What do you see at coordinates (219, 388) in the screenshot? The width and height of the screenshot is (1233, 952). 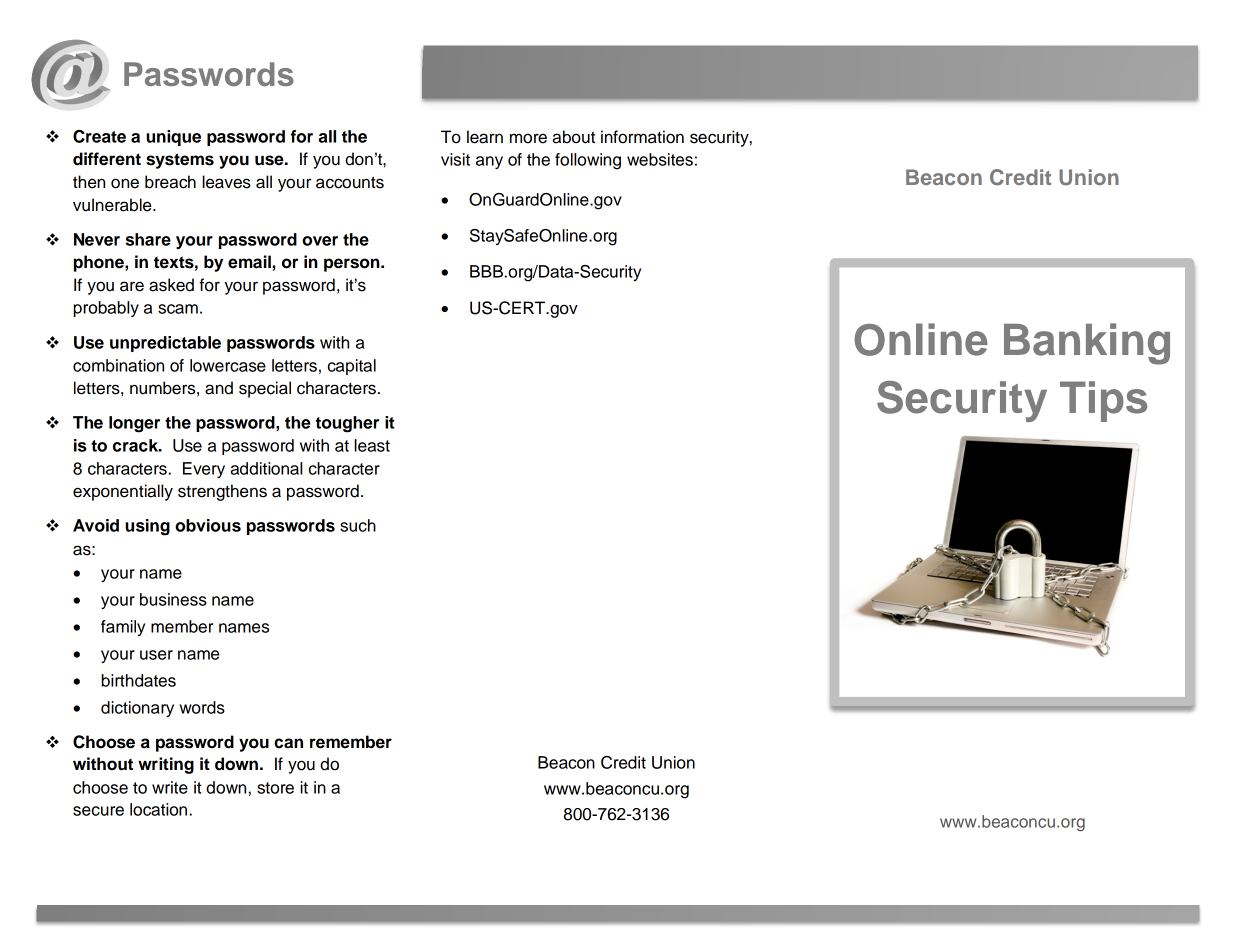 I see `and` at bounding box center [219, 388].
